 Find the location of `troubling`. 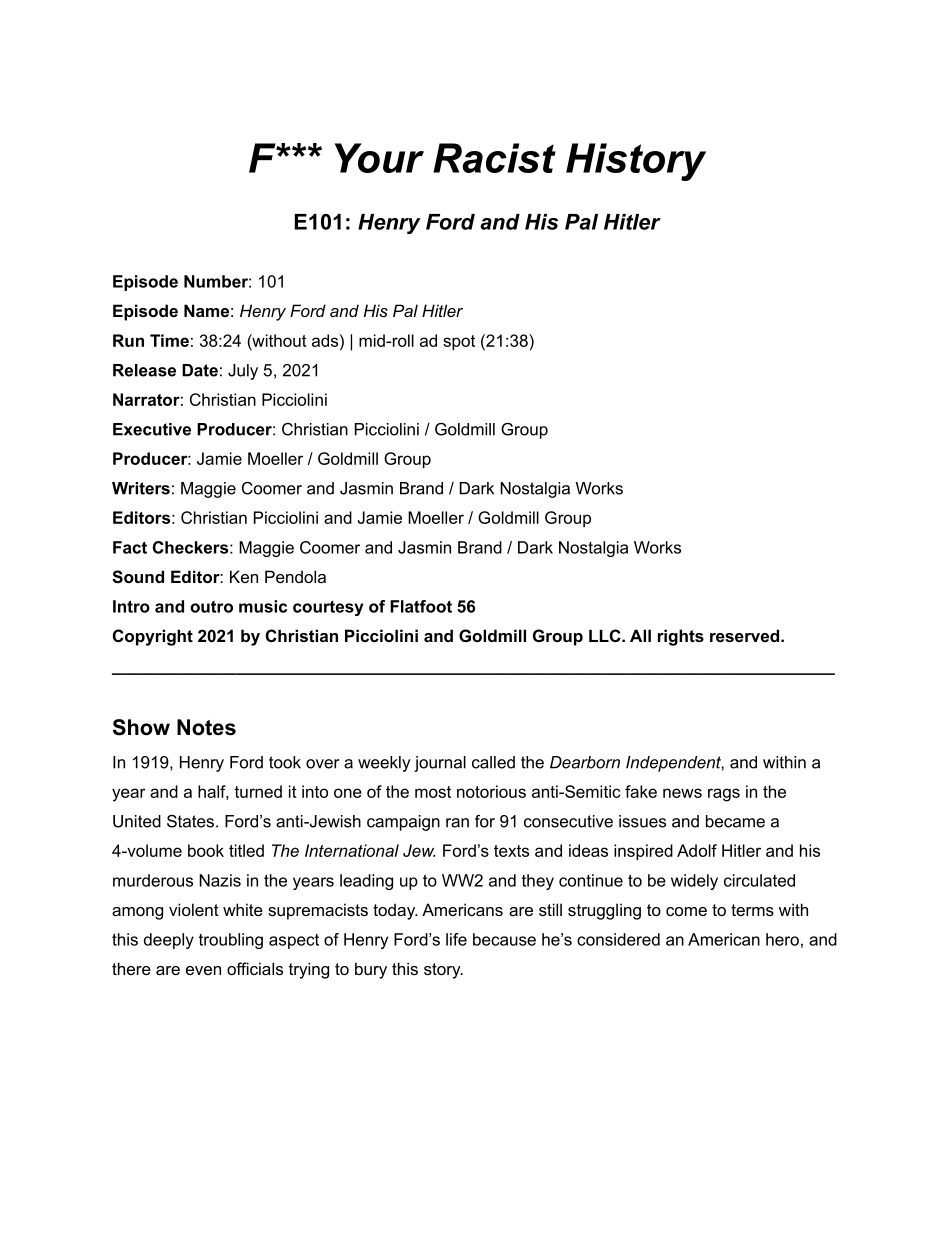

troubling is located at coordinates (231, 941).
